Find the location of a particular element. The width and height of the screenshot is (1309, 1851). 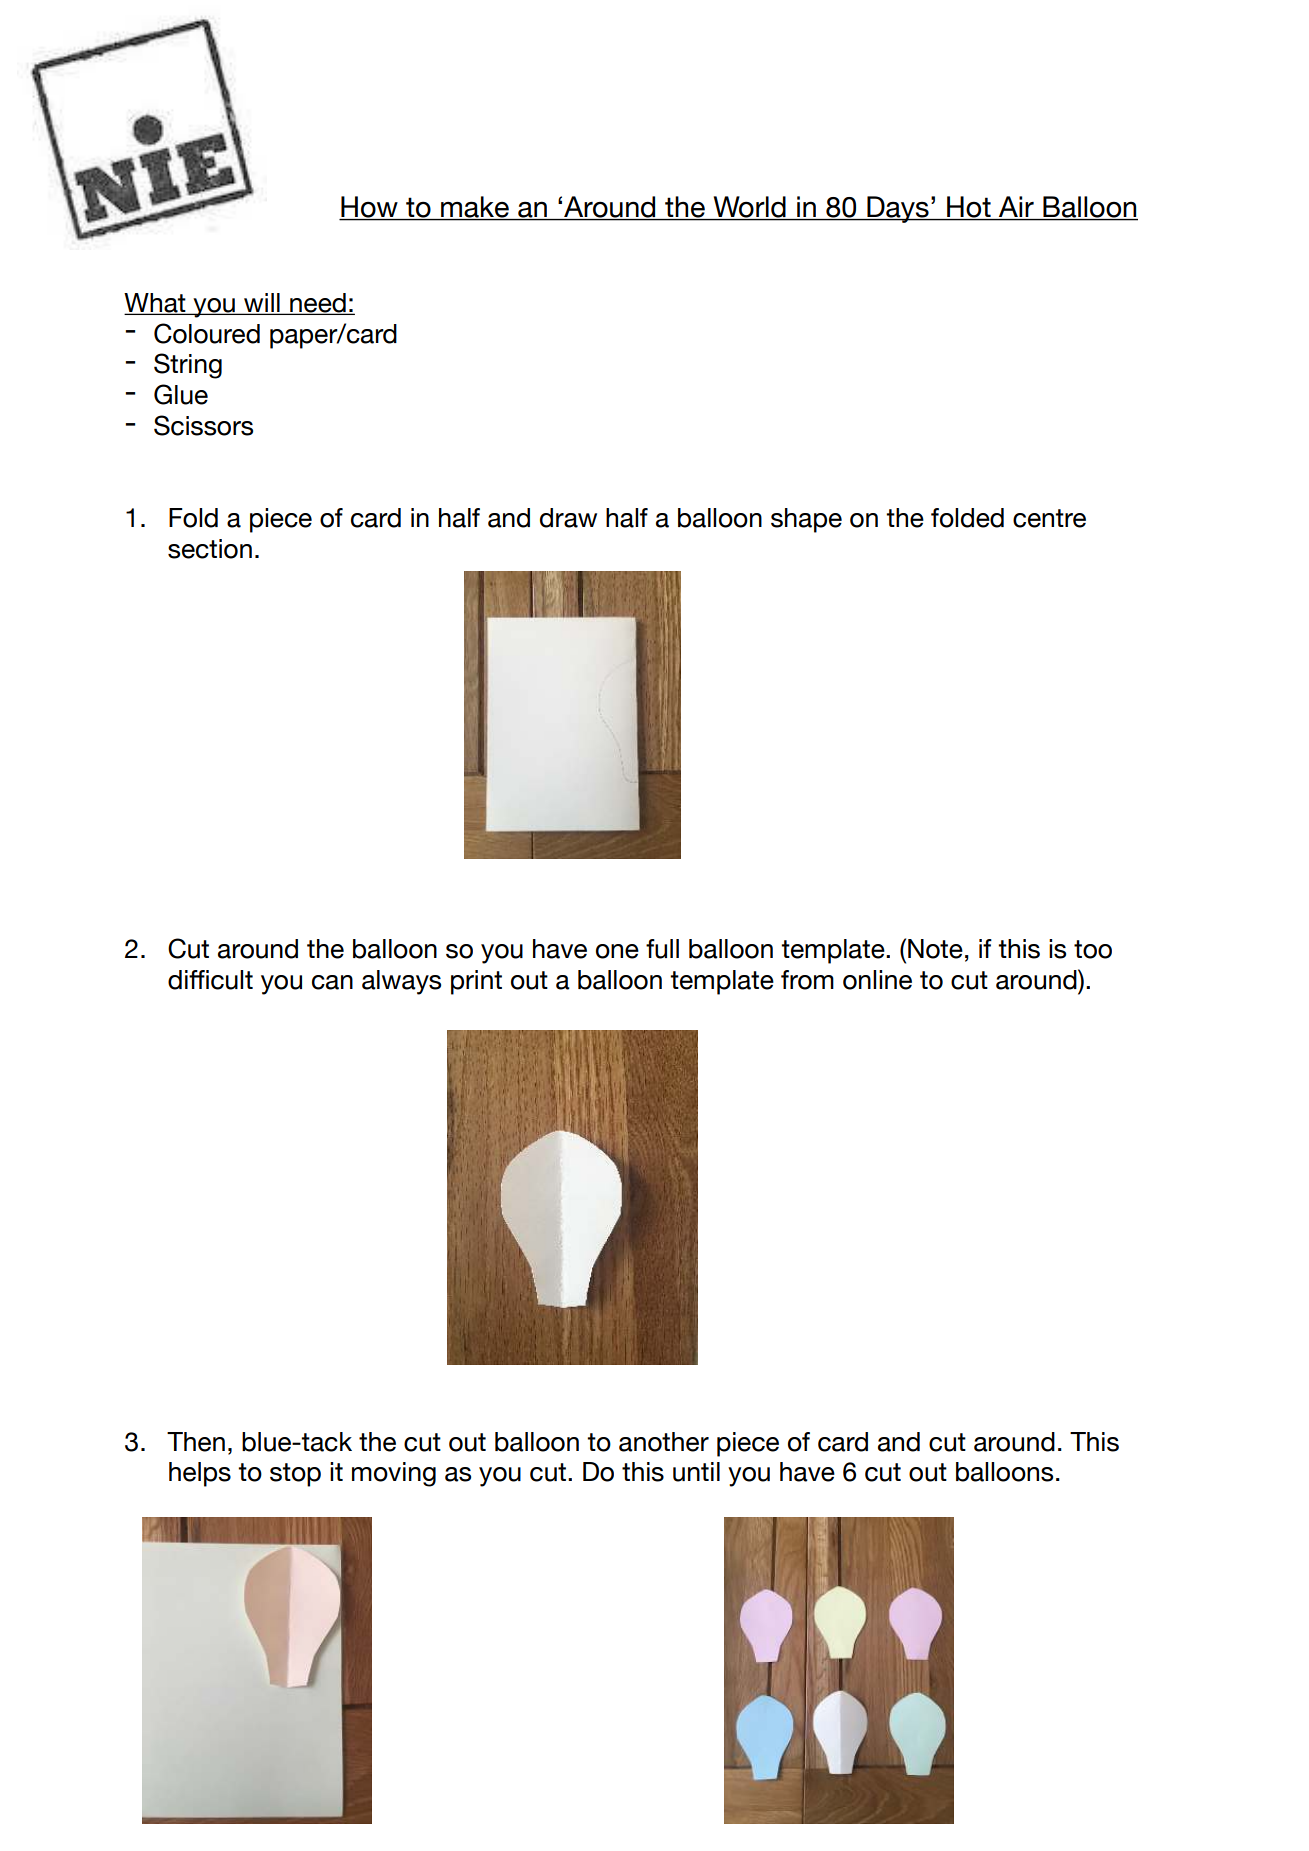

World is located at coordinates (750, 207).
